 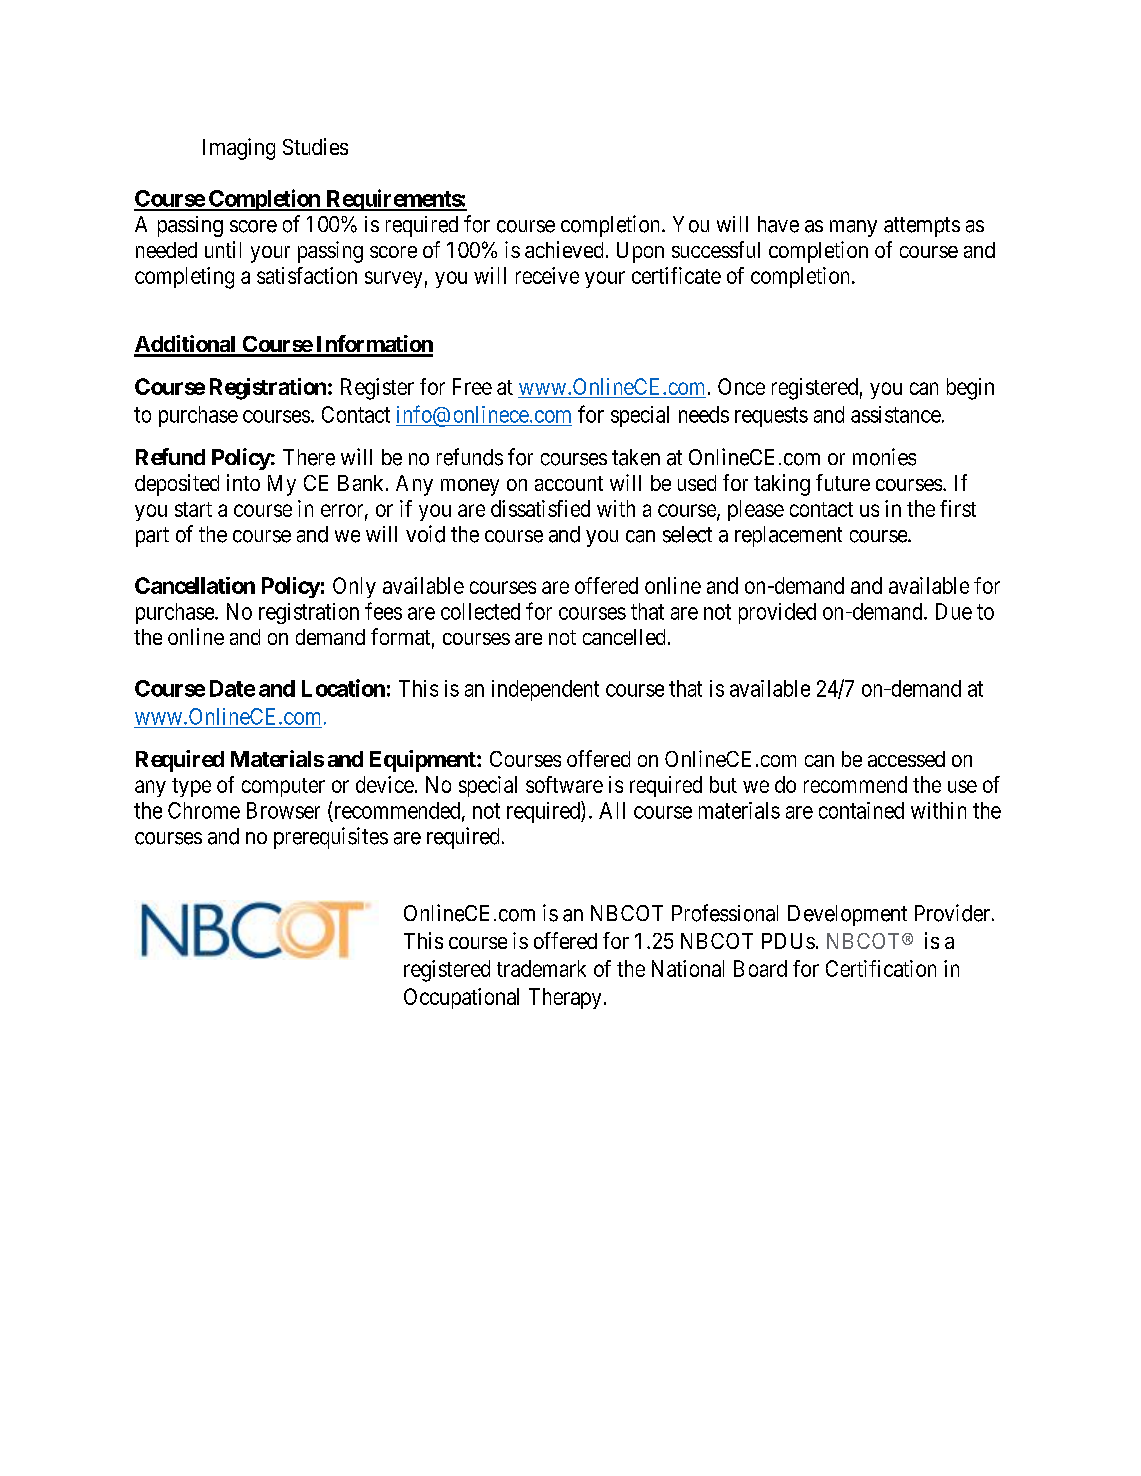 What do you see at coordinates (788, 536) in the screenshot?
I see `replacement` at bounding box center [788, 536].
